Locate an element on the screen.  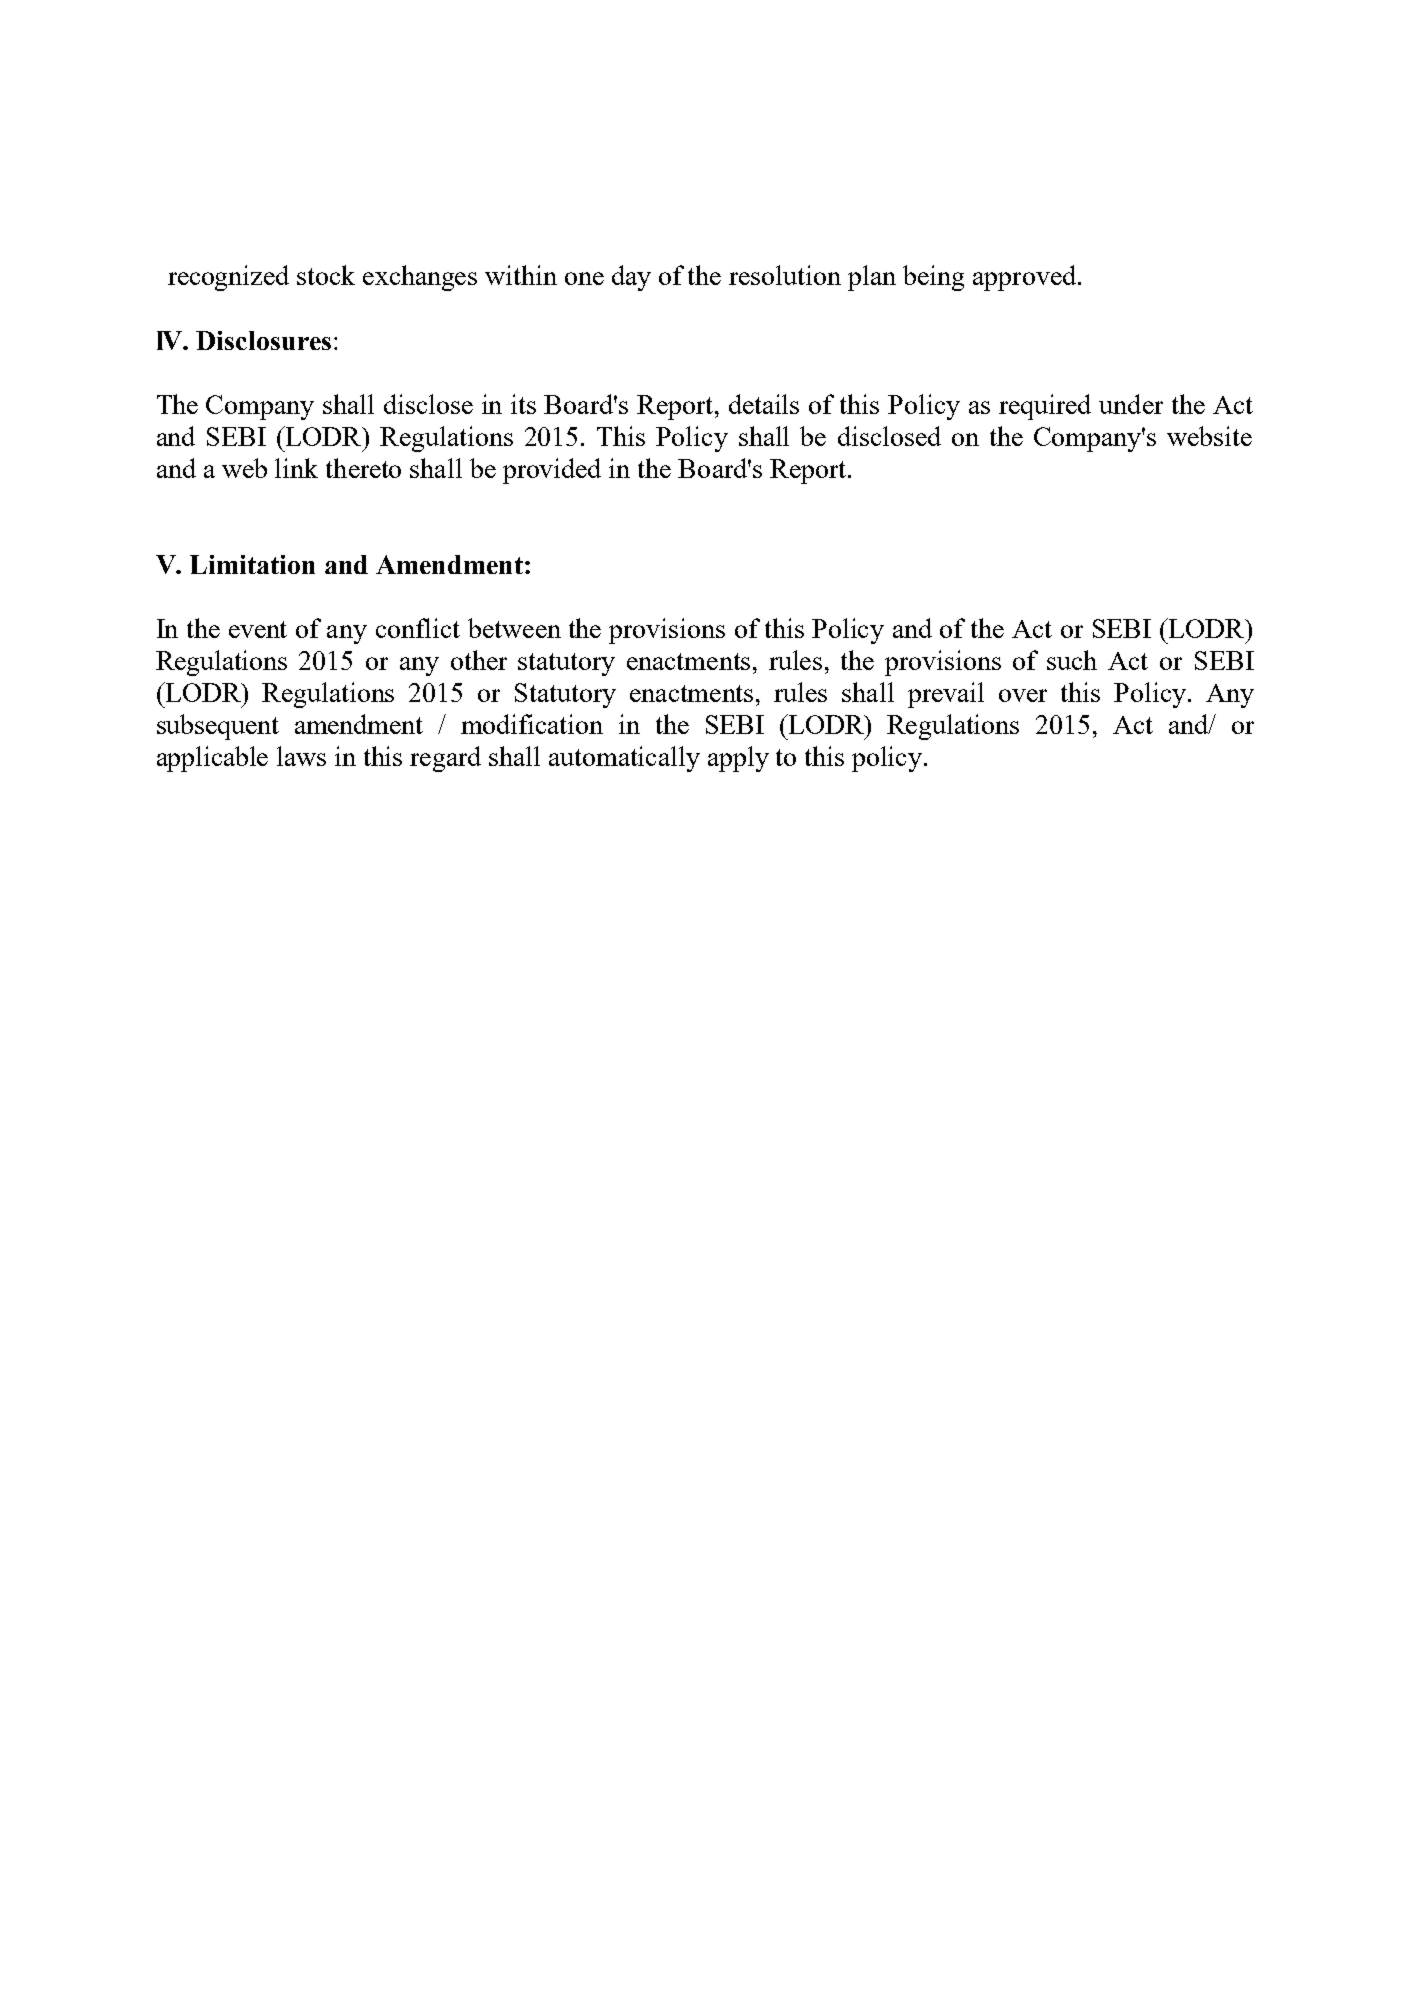
Limitation is located at coordinates (252, 564).
